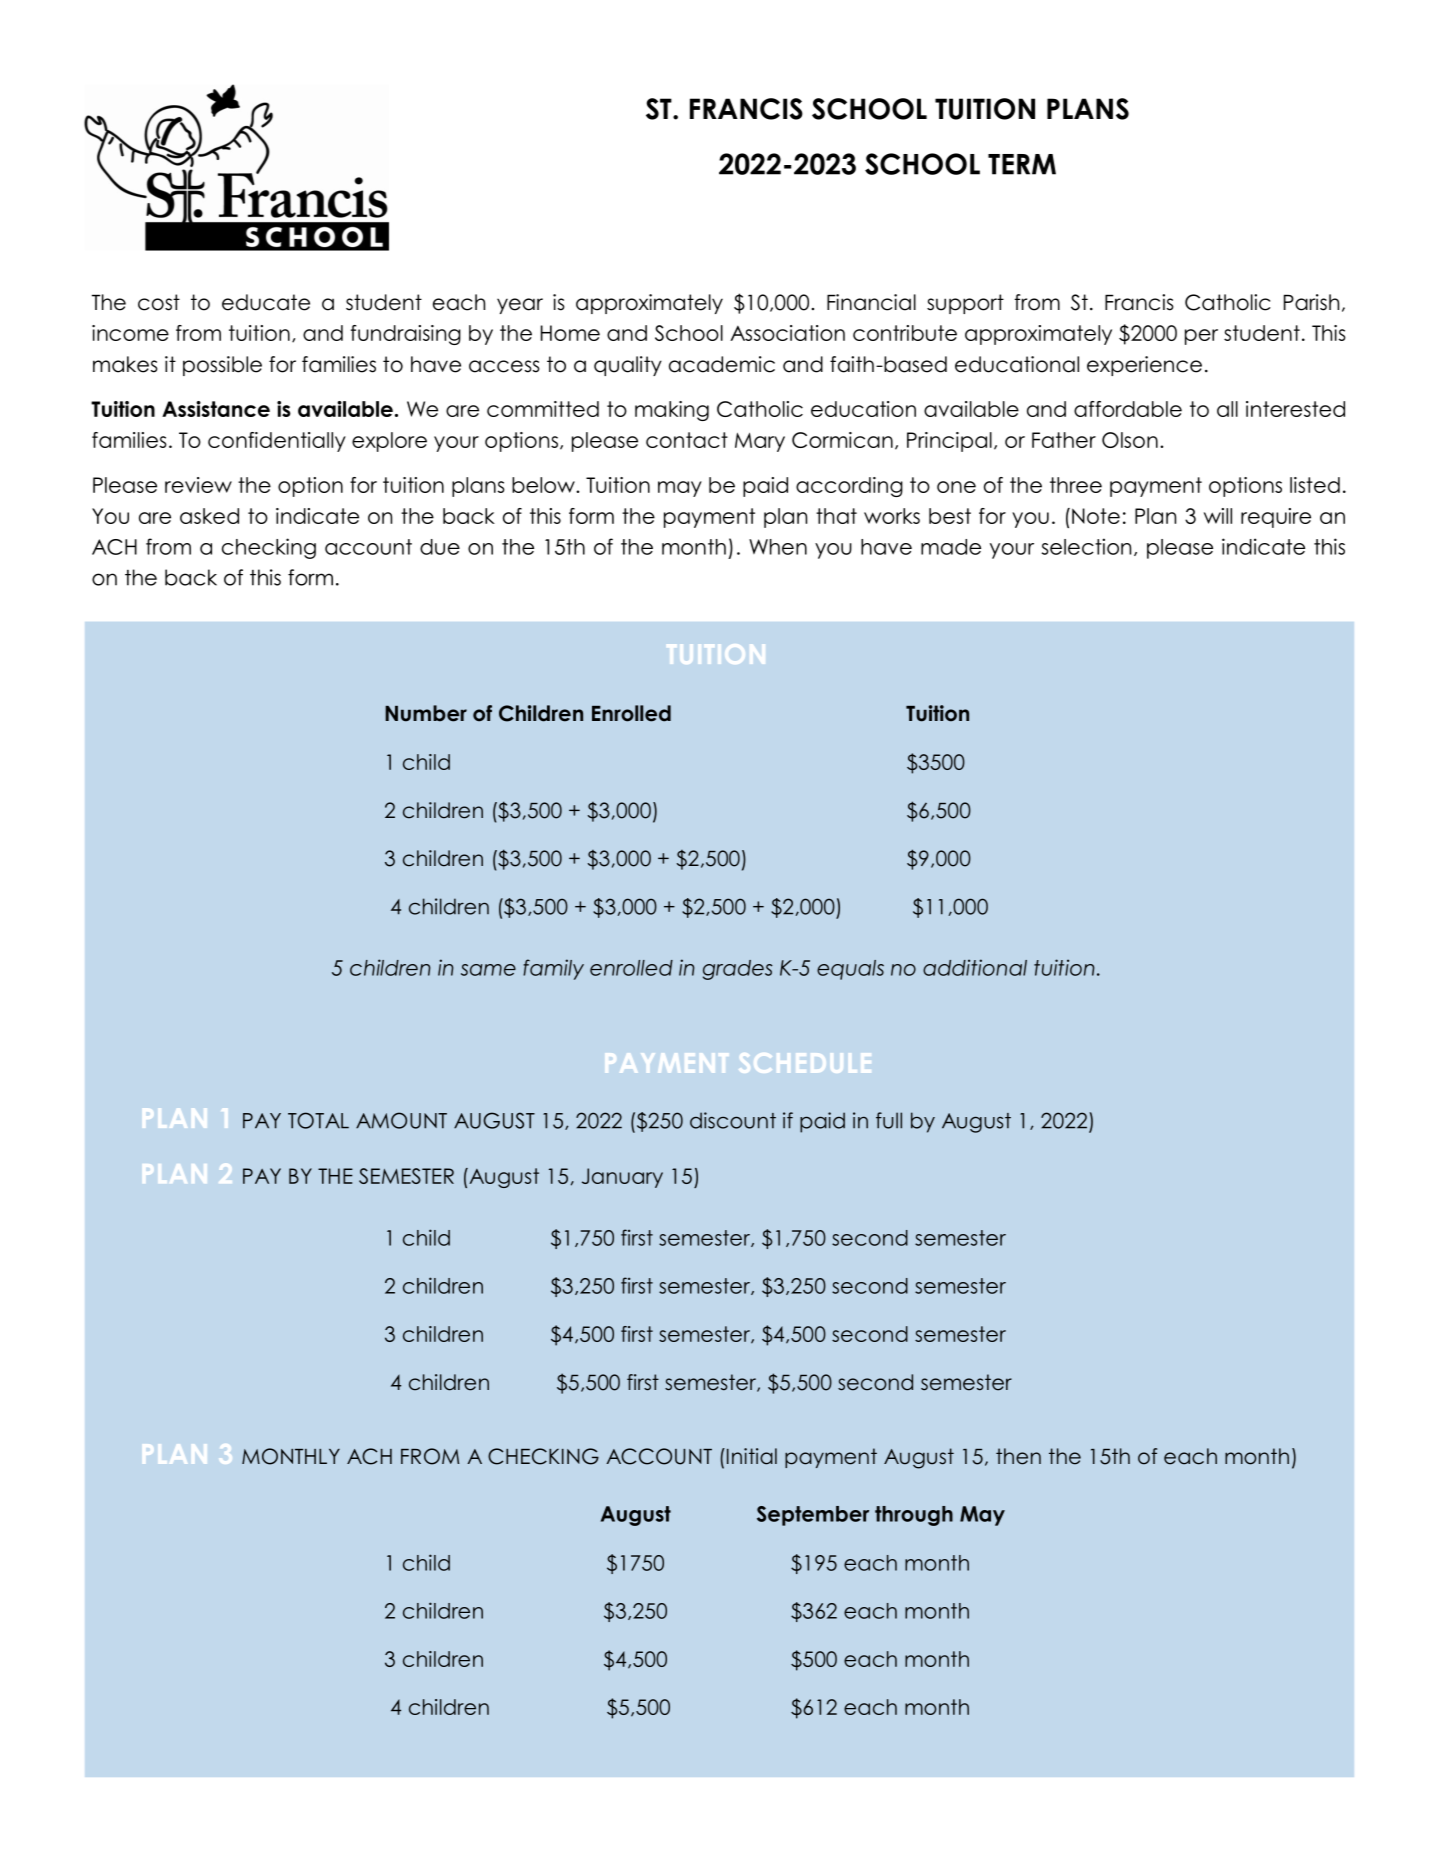 The height and width of the screenshot is (1862, 1439). I want to click on educate, so click(266, 302).
